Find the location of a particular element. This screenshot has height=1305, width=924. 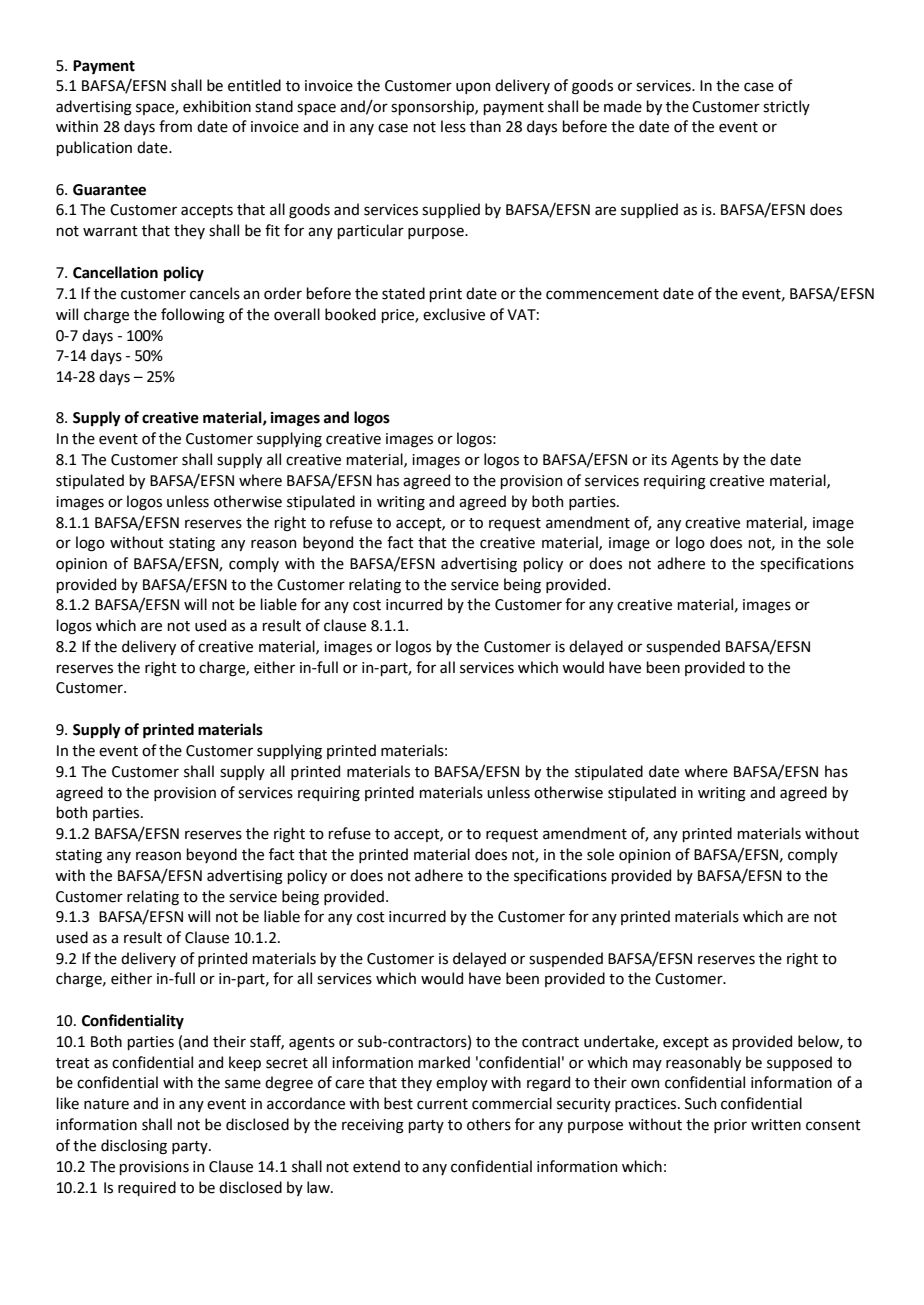

commencement is located at coordinates (602, 294).
